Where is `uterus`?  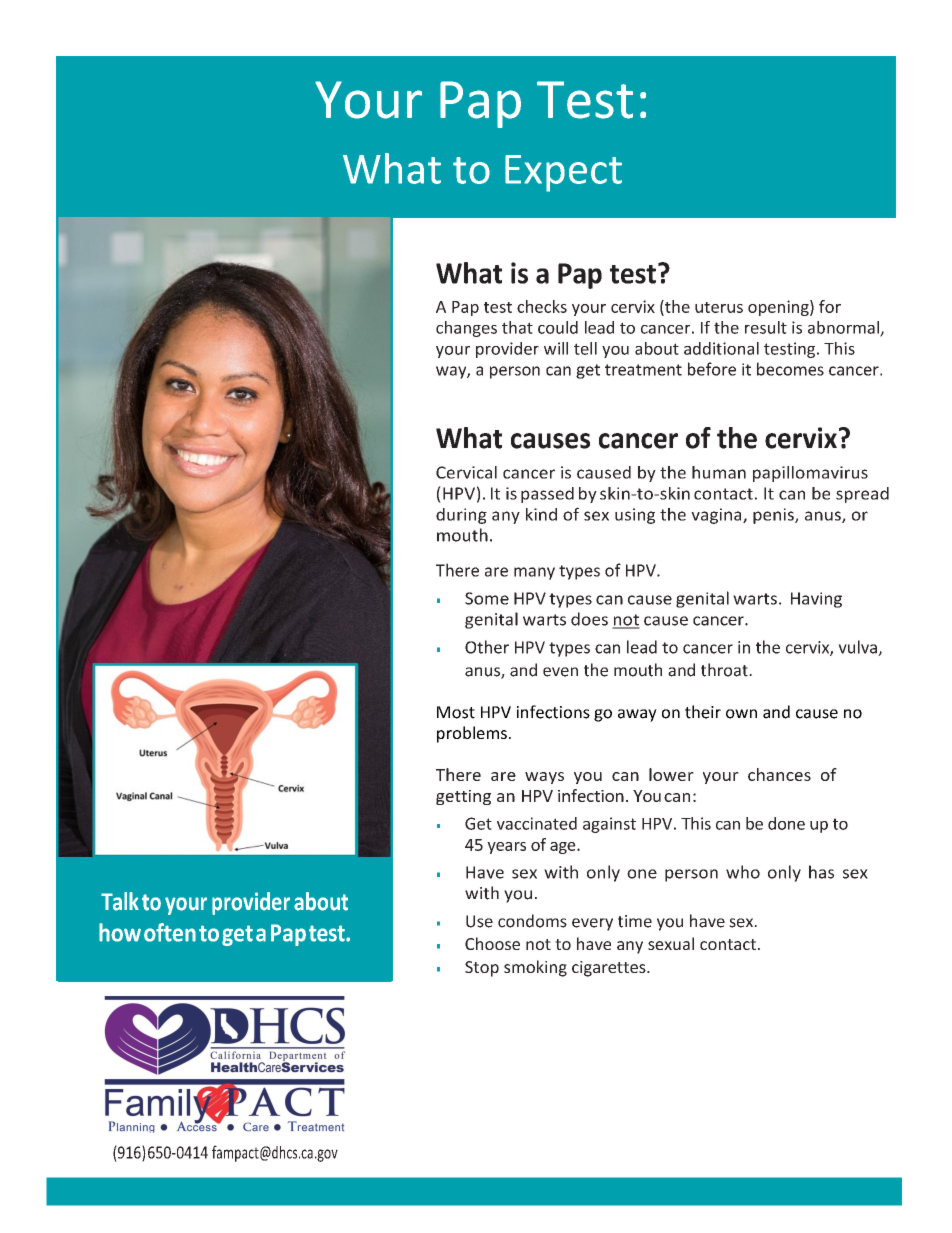 uterus is located at coordinates (719, 307).
